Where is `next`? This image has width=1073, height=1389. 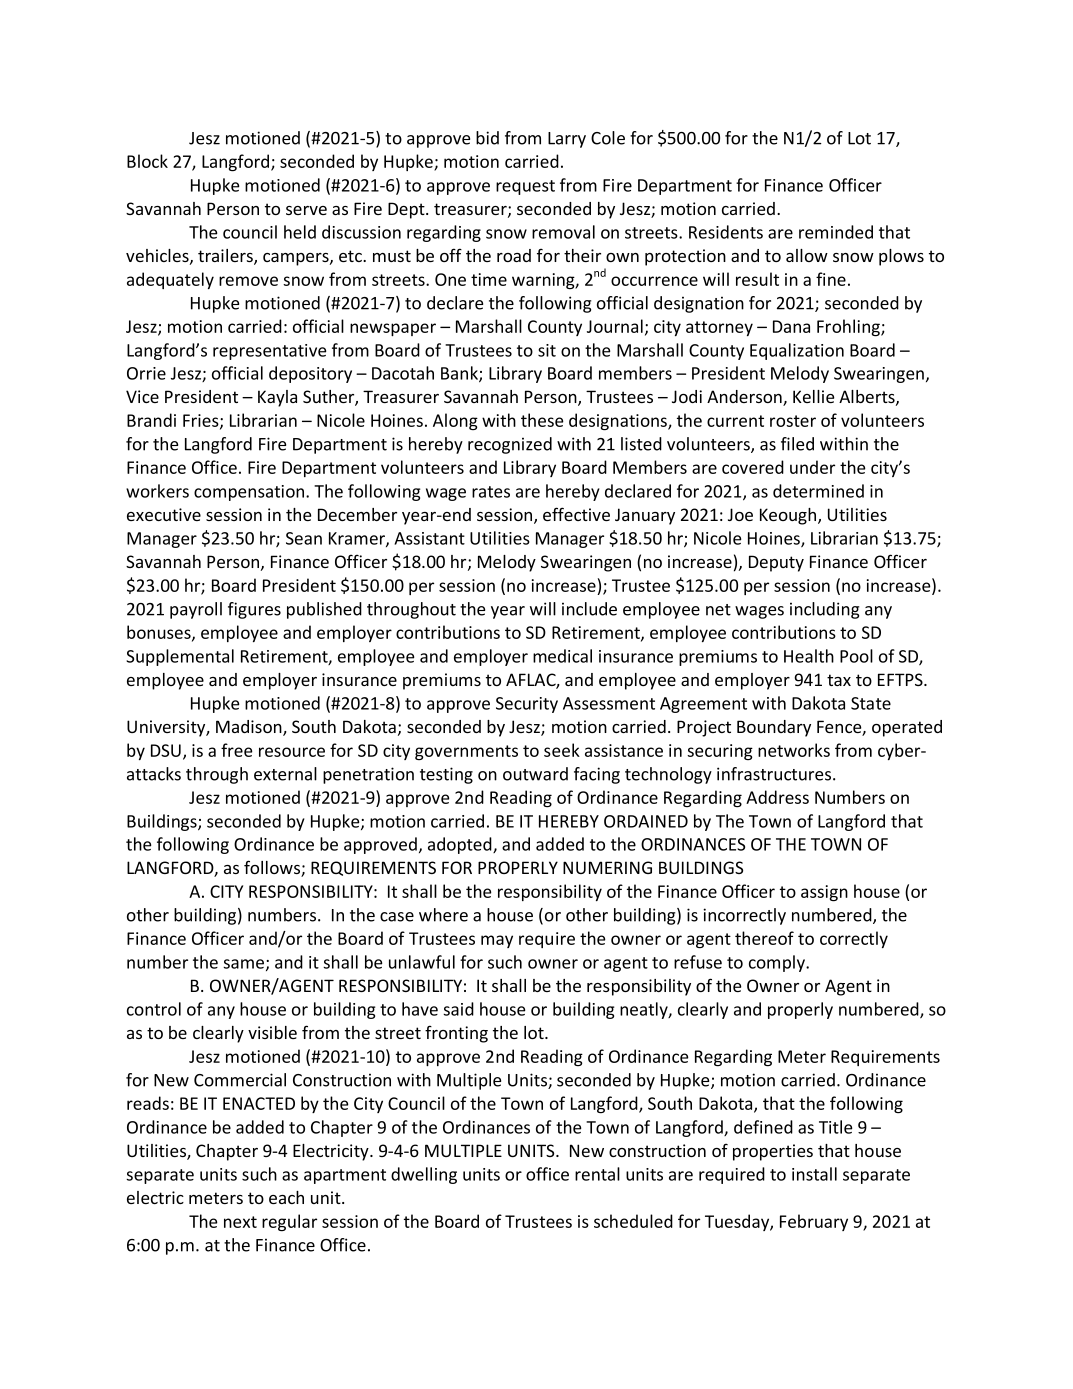
next is located at coordinates (240, 1222).
